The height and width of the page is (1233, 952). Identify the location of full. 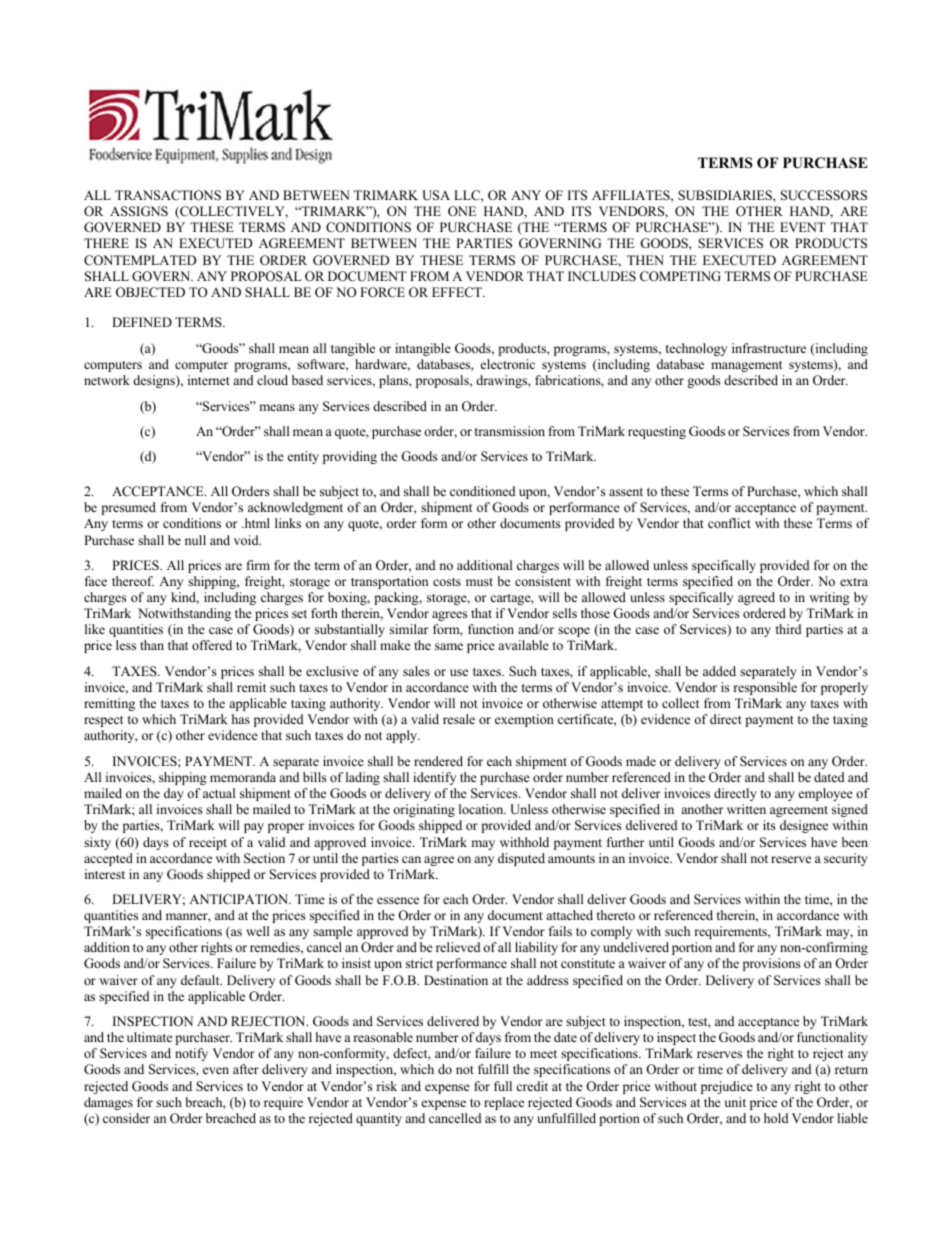
(503, 1086).
